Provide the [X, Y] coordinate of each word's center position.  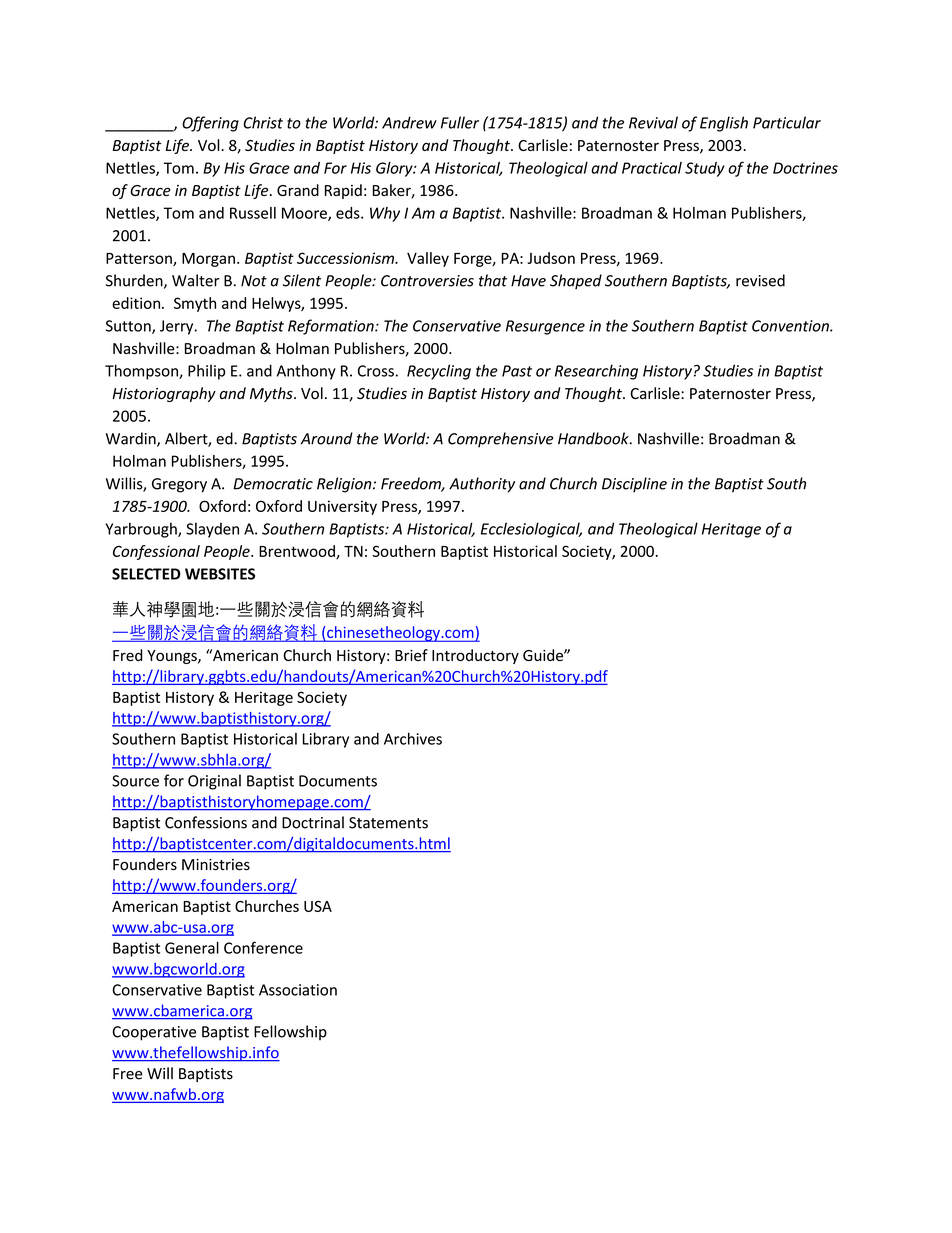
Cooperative [154, 1033]
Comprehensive [500, 439]
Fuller [460, 122]
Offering [210, 124]
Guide [544, 655]
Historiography [164, 394]
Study [705, 169]
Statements [388, 823]
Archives [413, 738]
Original [214, 782]
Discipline [634, 485]
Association [298, 990]
